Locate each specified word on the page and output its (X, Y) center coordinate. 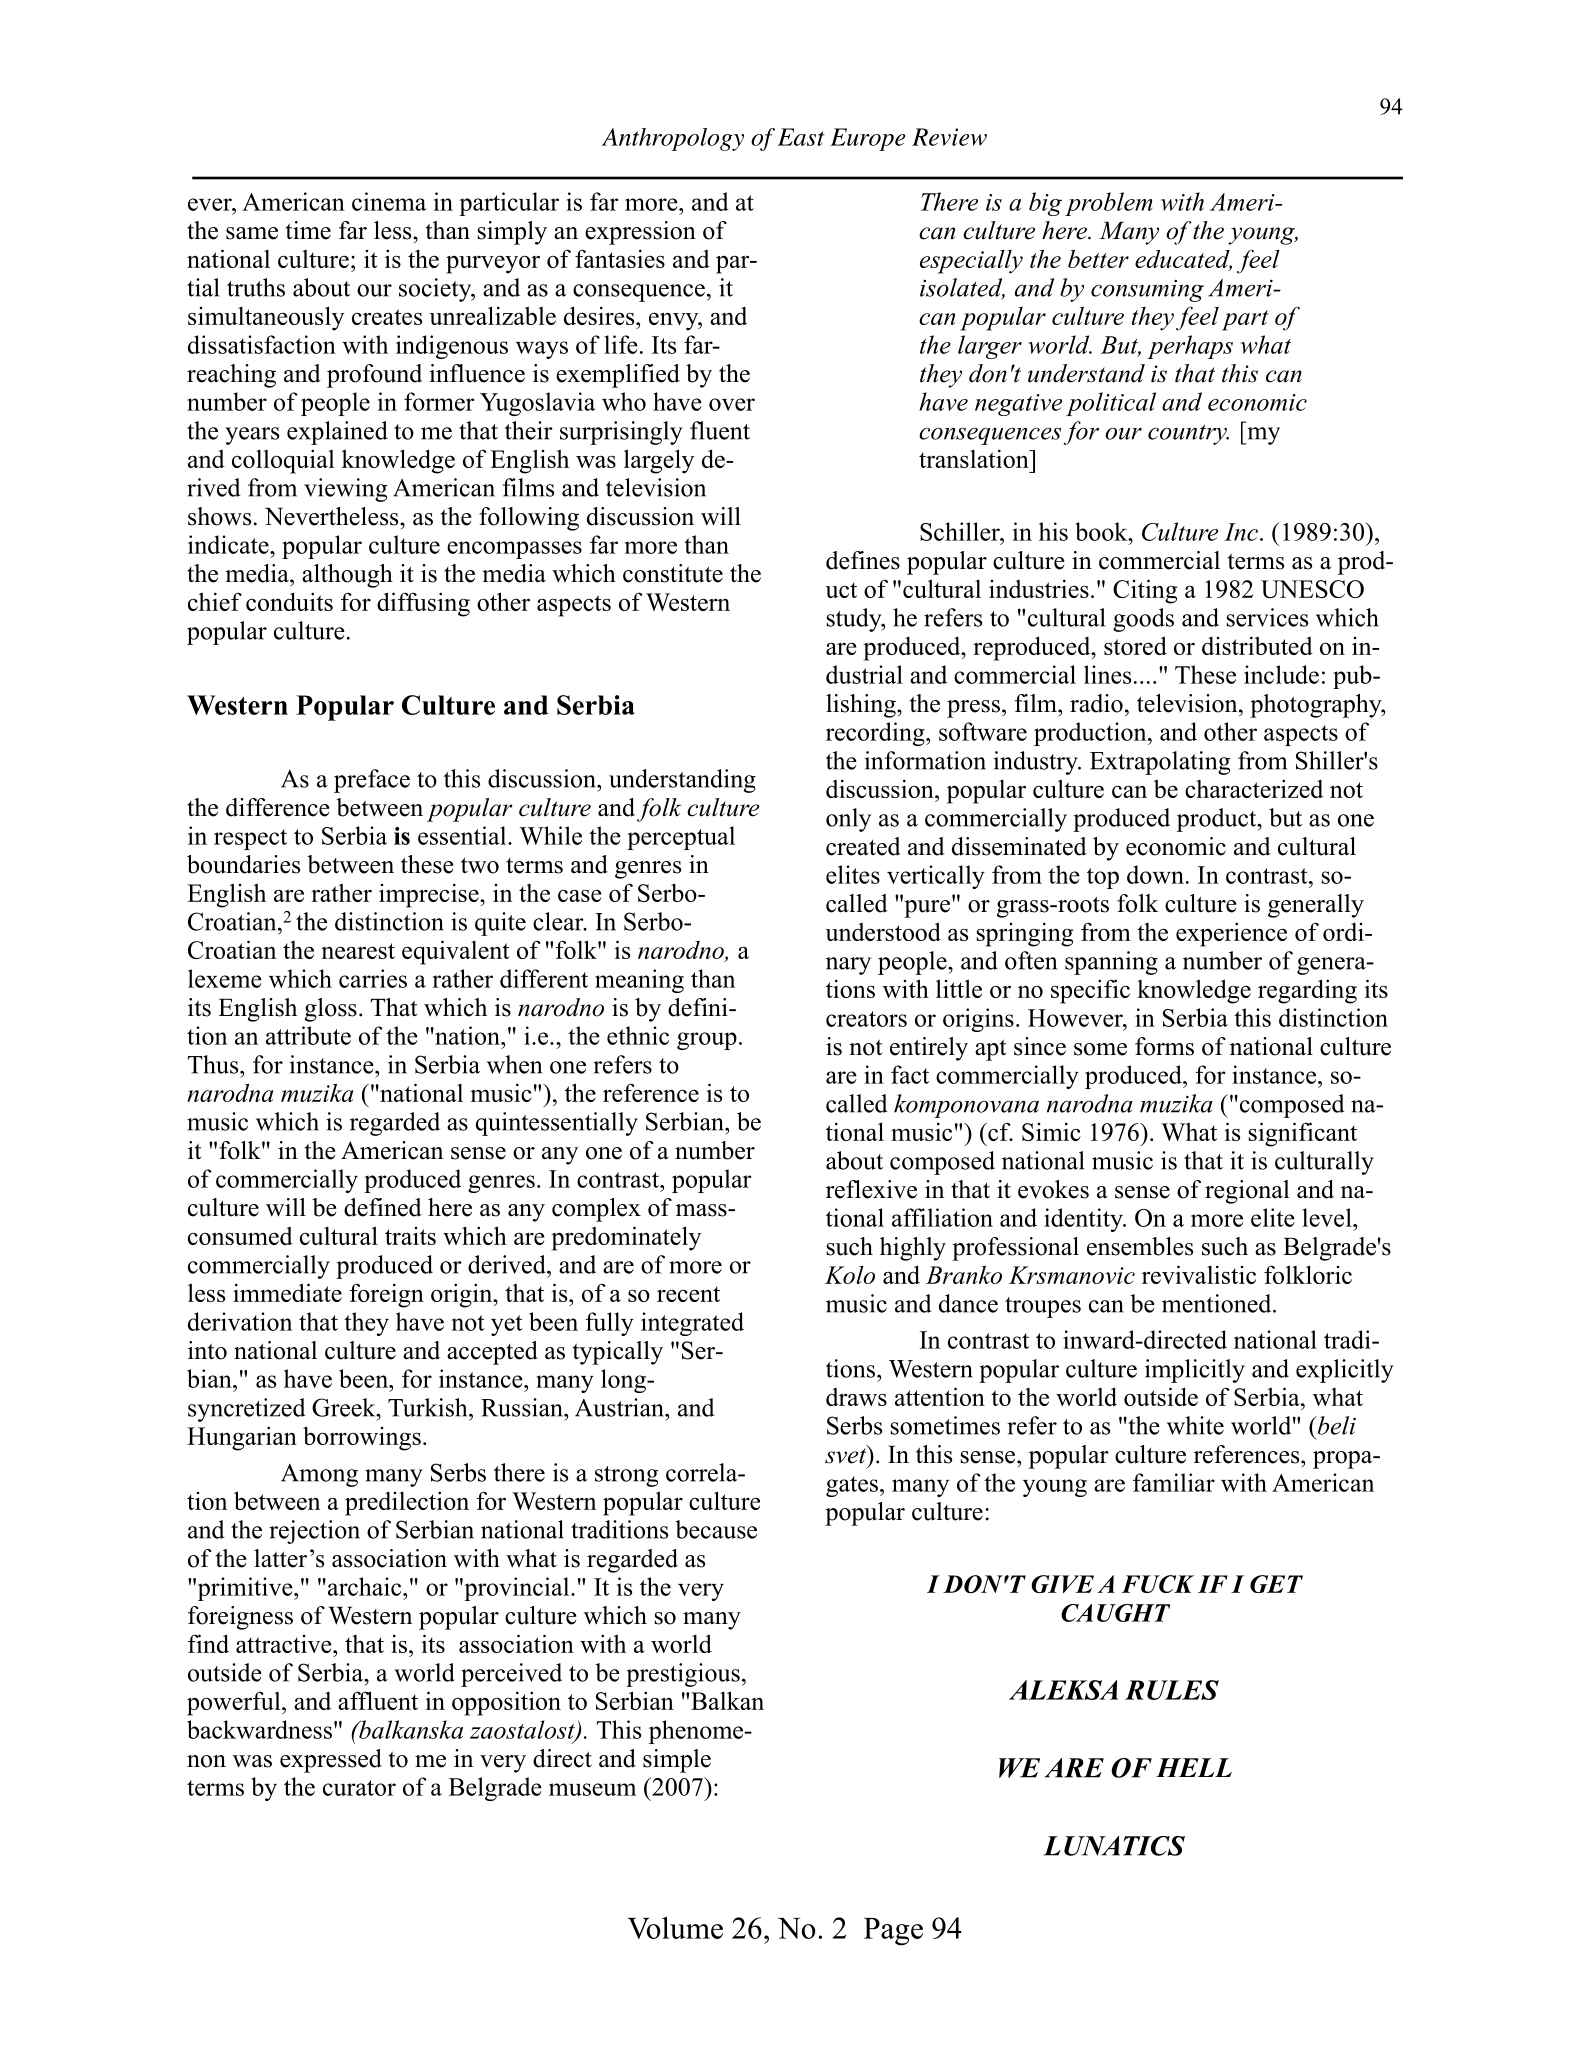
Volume (675, 1928)
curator (359, 1788)
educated (1183, 260)
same (252, 233)
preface (372, 781)
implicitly (1195, 1371)
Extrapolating (1160, 763)
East (801, 137)
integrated (692, 1324)
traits (410, 1236)
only (848, 820)
